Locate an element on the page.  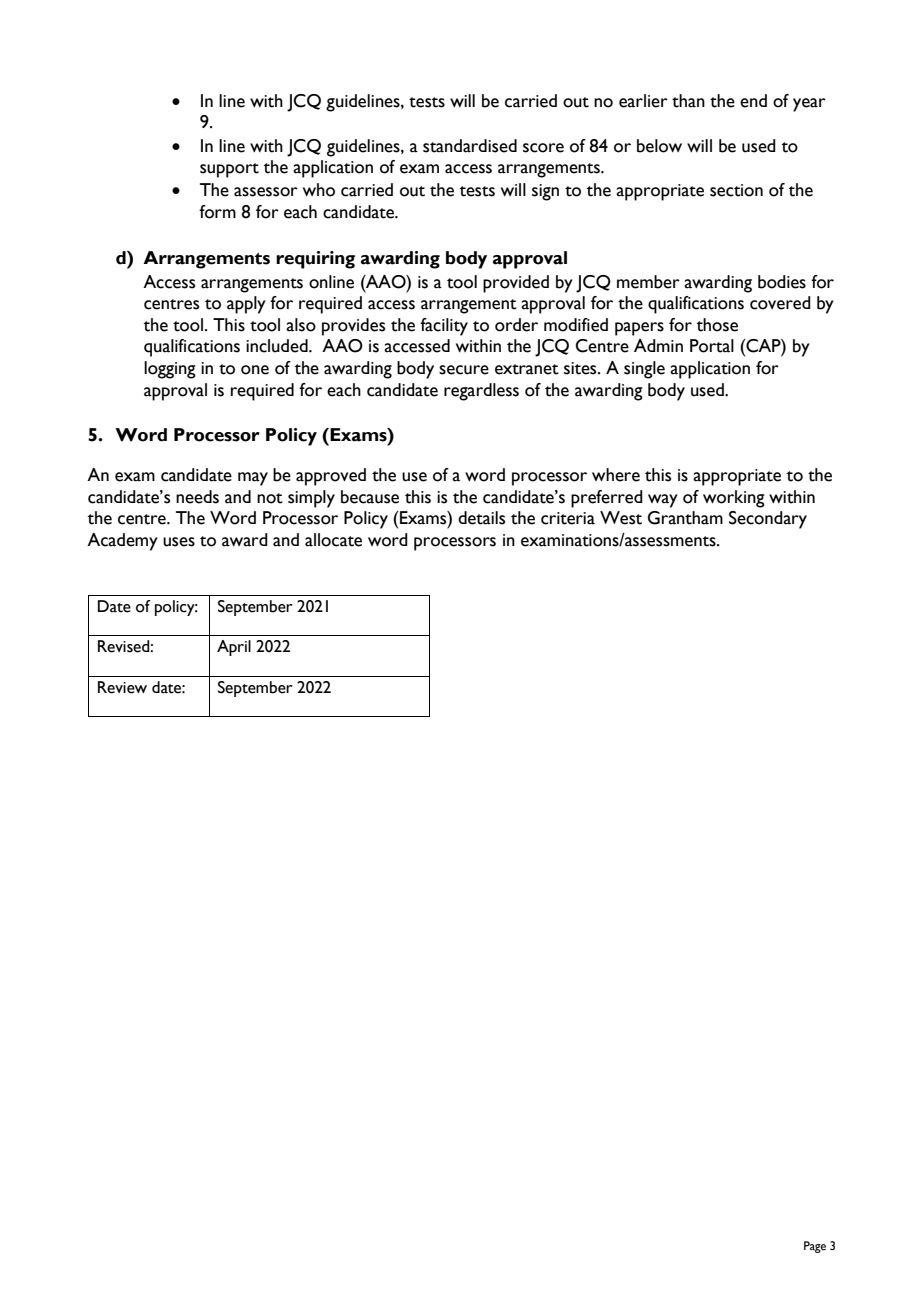
Secondary is located at coordinates (768, 520).
